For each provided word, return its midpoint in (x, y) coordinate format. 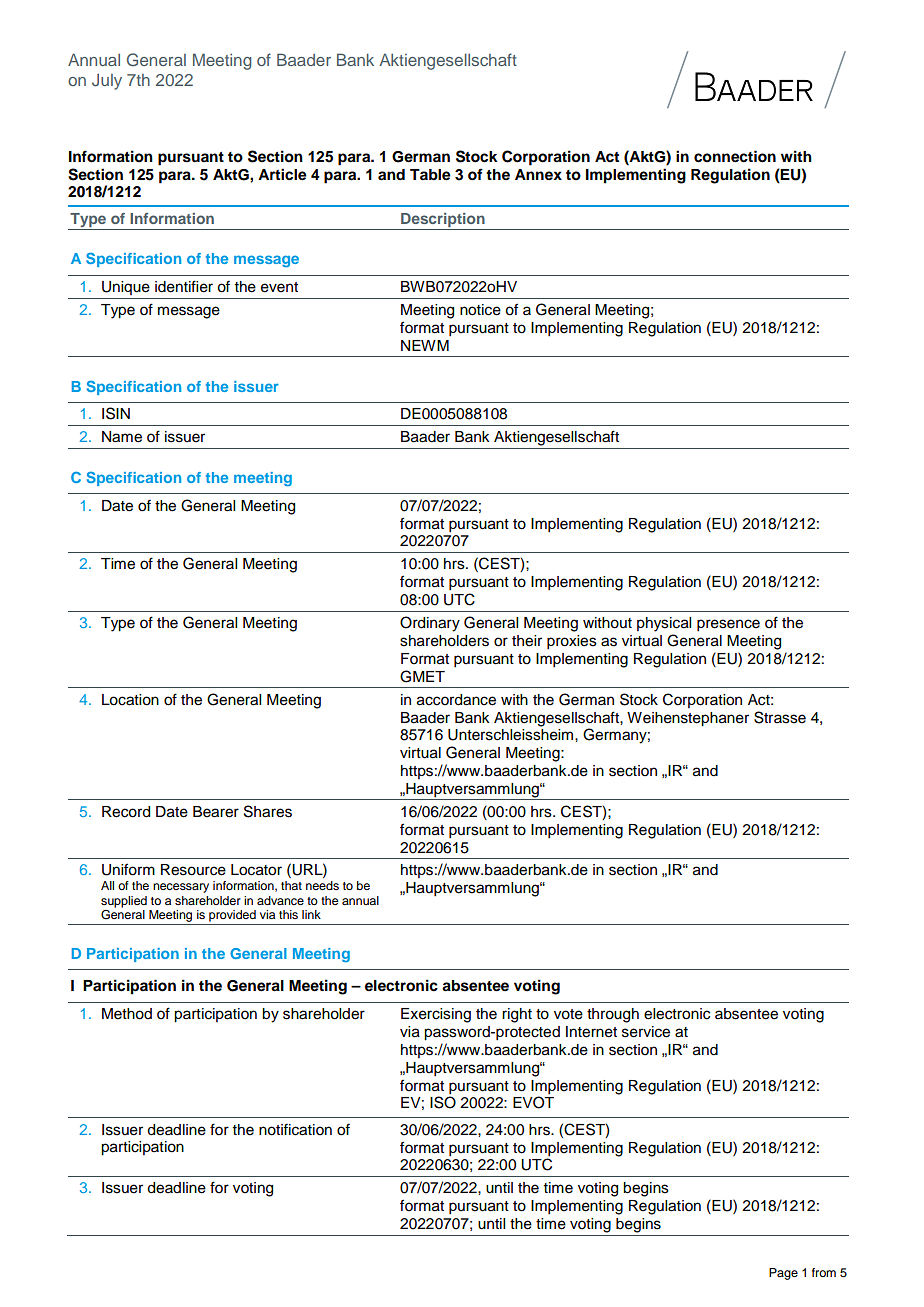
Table (430, 175)
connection (735, 156)
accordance (456, 700)
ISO (443, 1101)
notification (295, 1130)
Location (130, 700)
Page (783, 1274)
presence (728, 625)
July (107, 82)
